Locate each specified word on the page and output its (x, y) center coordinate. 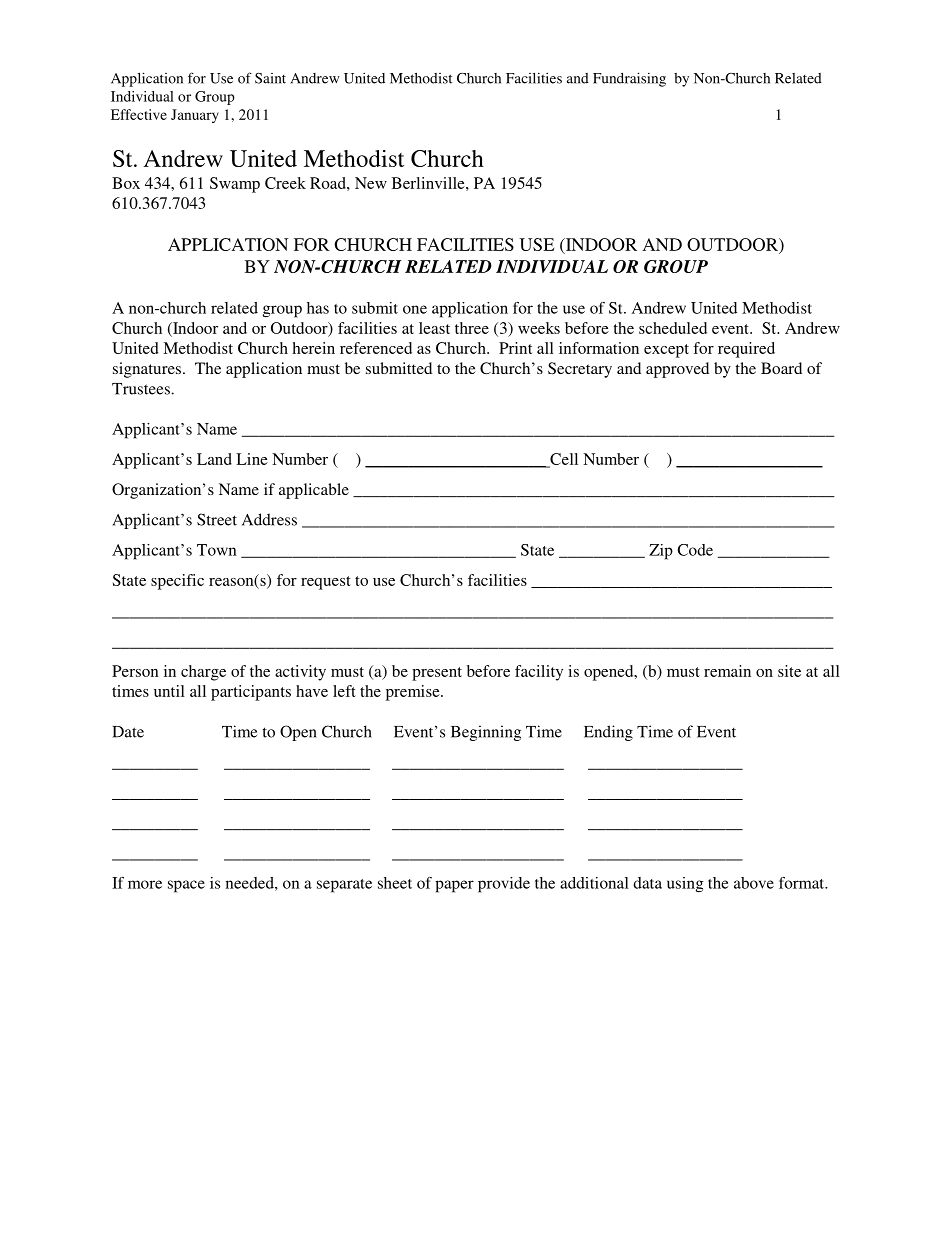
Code (695, 550)
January (195, 116)
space (186, 886)
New (371, 183)
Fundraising (629, 79)
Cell (563, 460)
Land (214, 459)
